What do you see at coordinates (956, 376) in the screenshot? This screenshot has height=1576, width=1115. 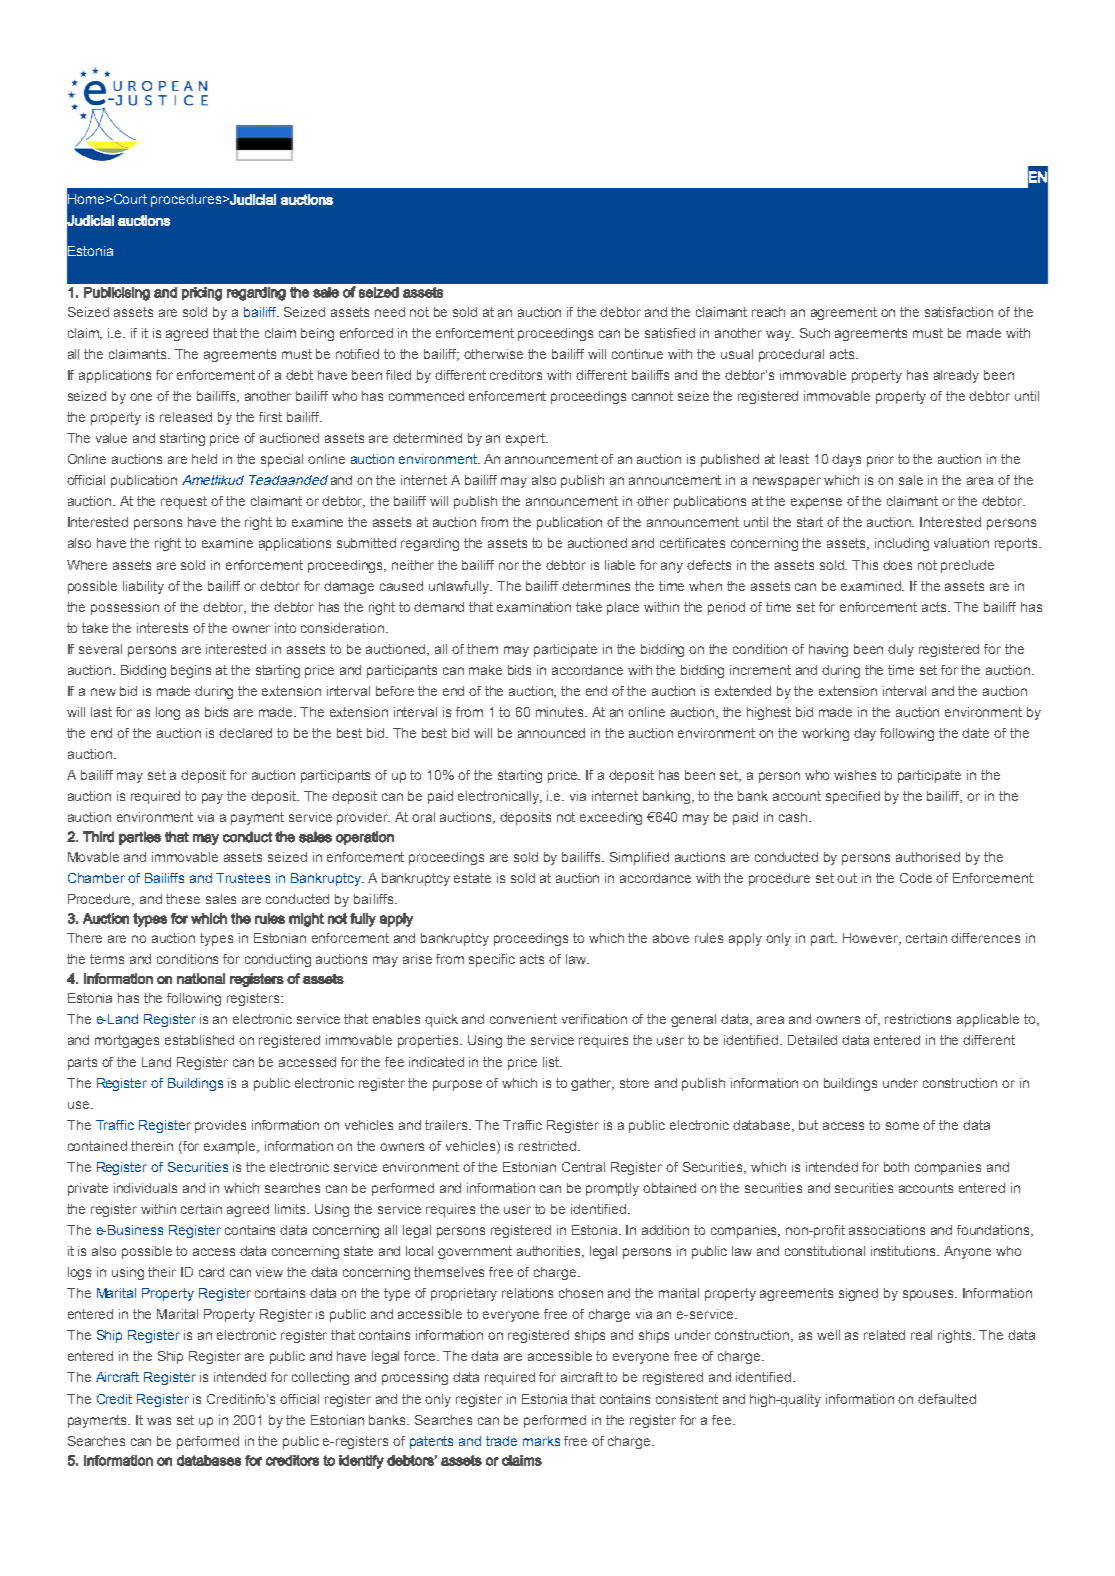 I see `already` at bounding box center [956, 376].
